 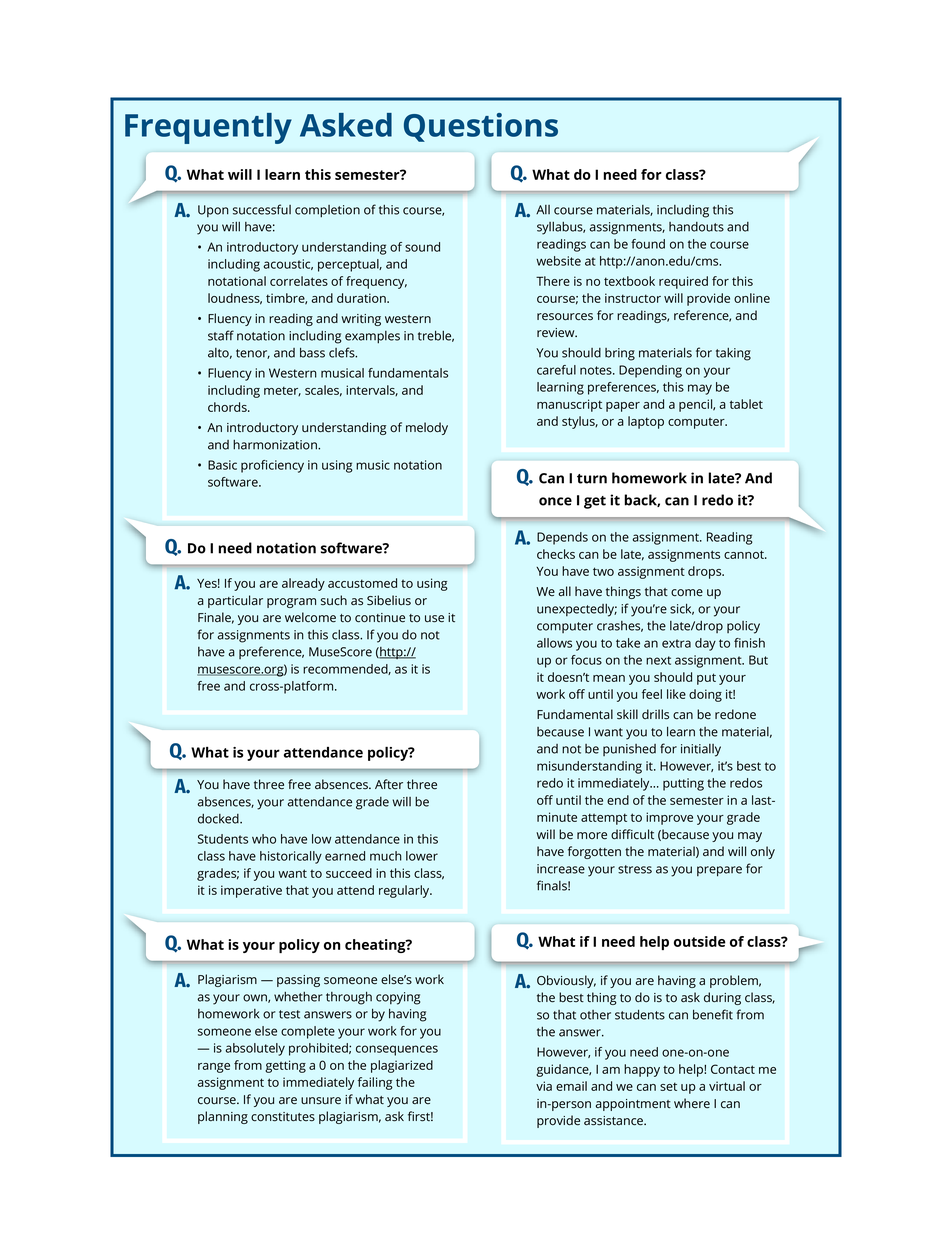 I want to click on Questions, so click(x=481, y=127).
